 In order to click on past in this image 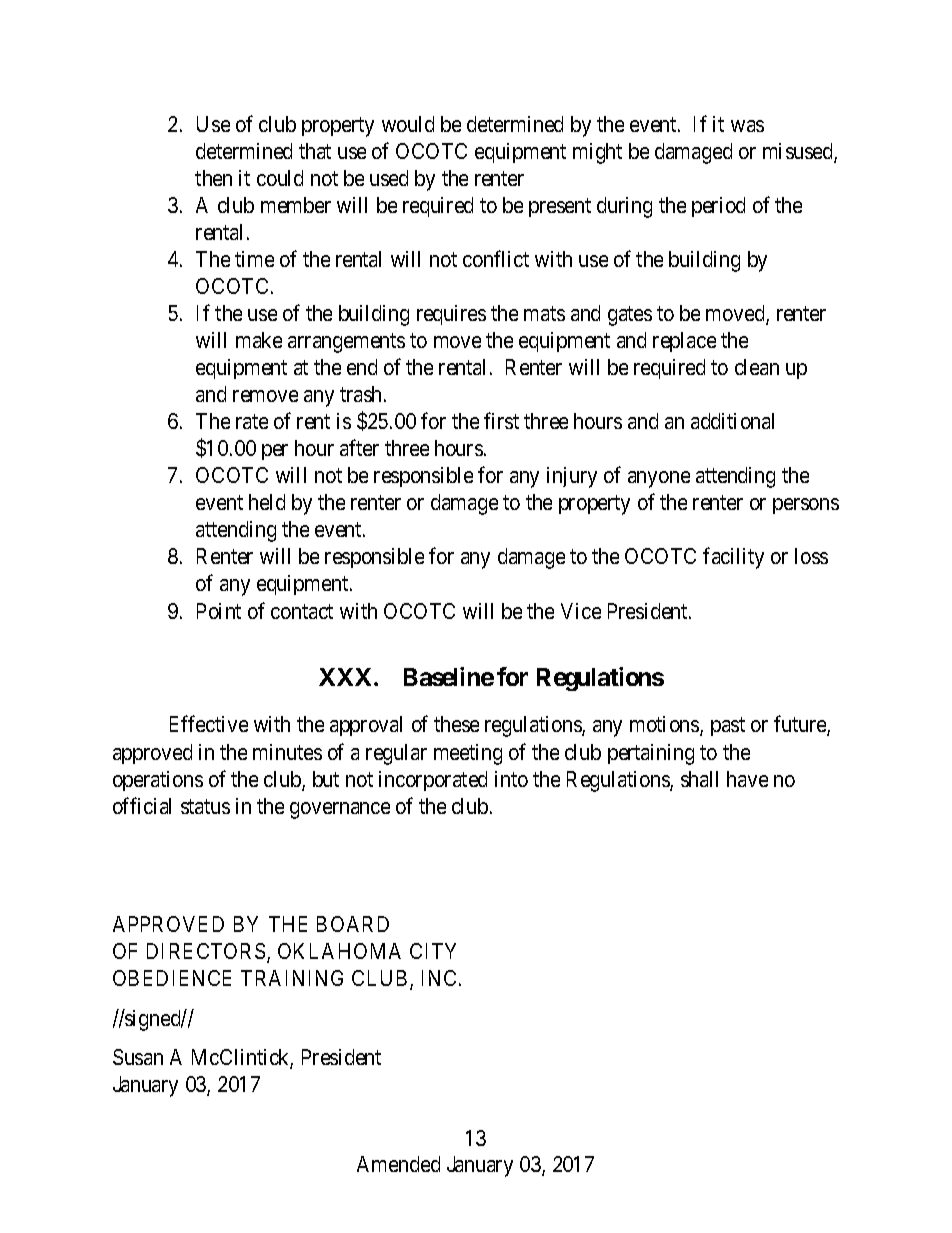, I will do `click(728, 727)`.
